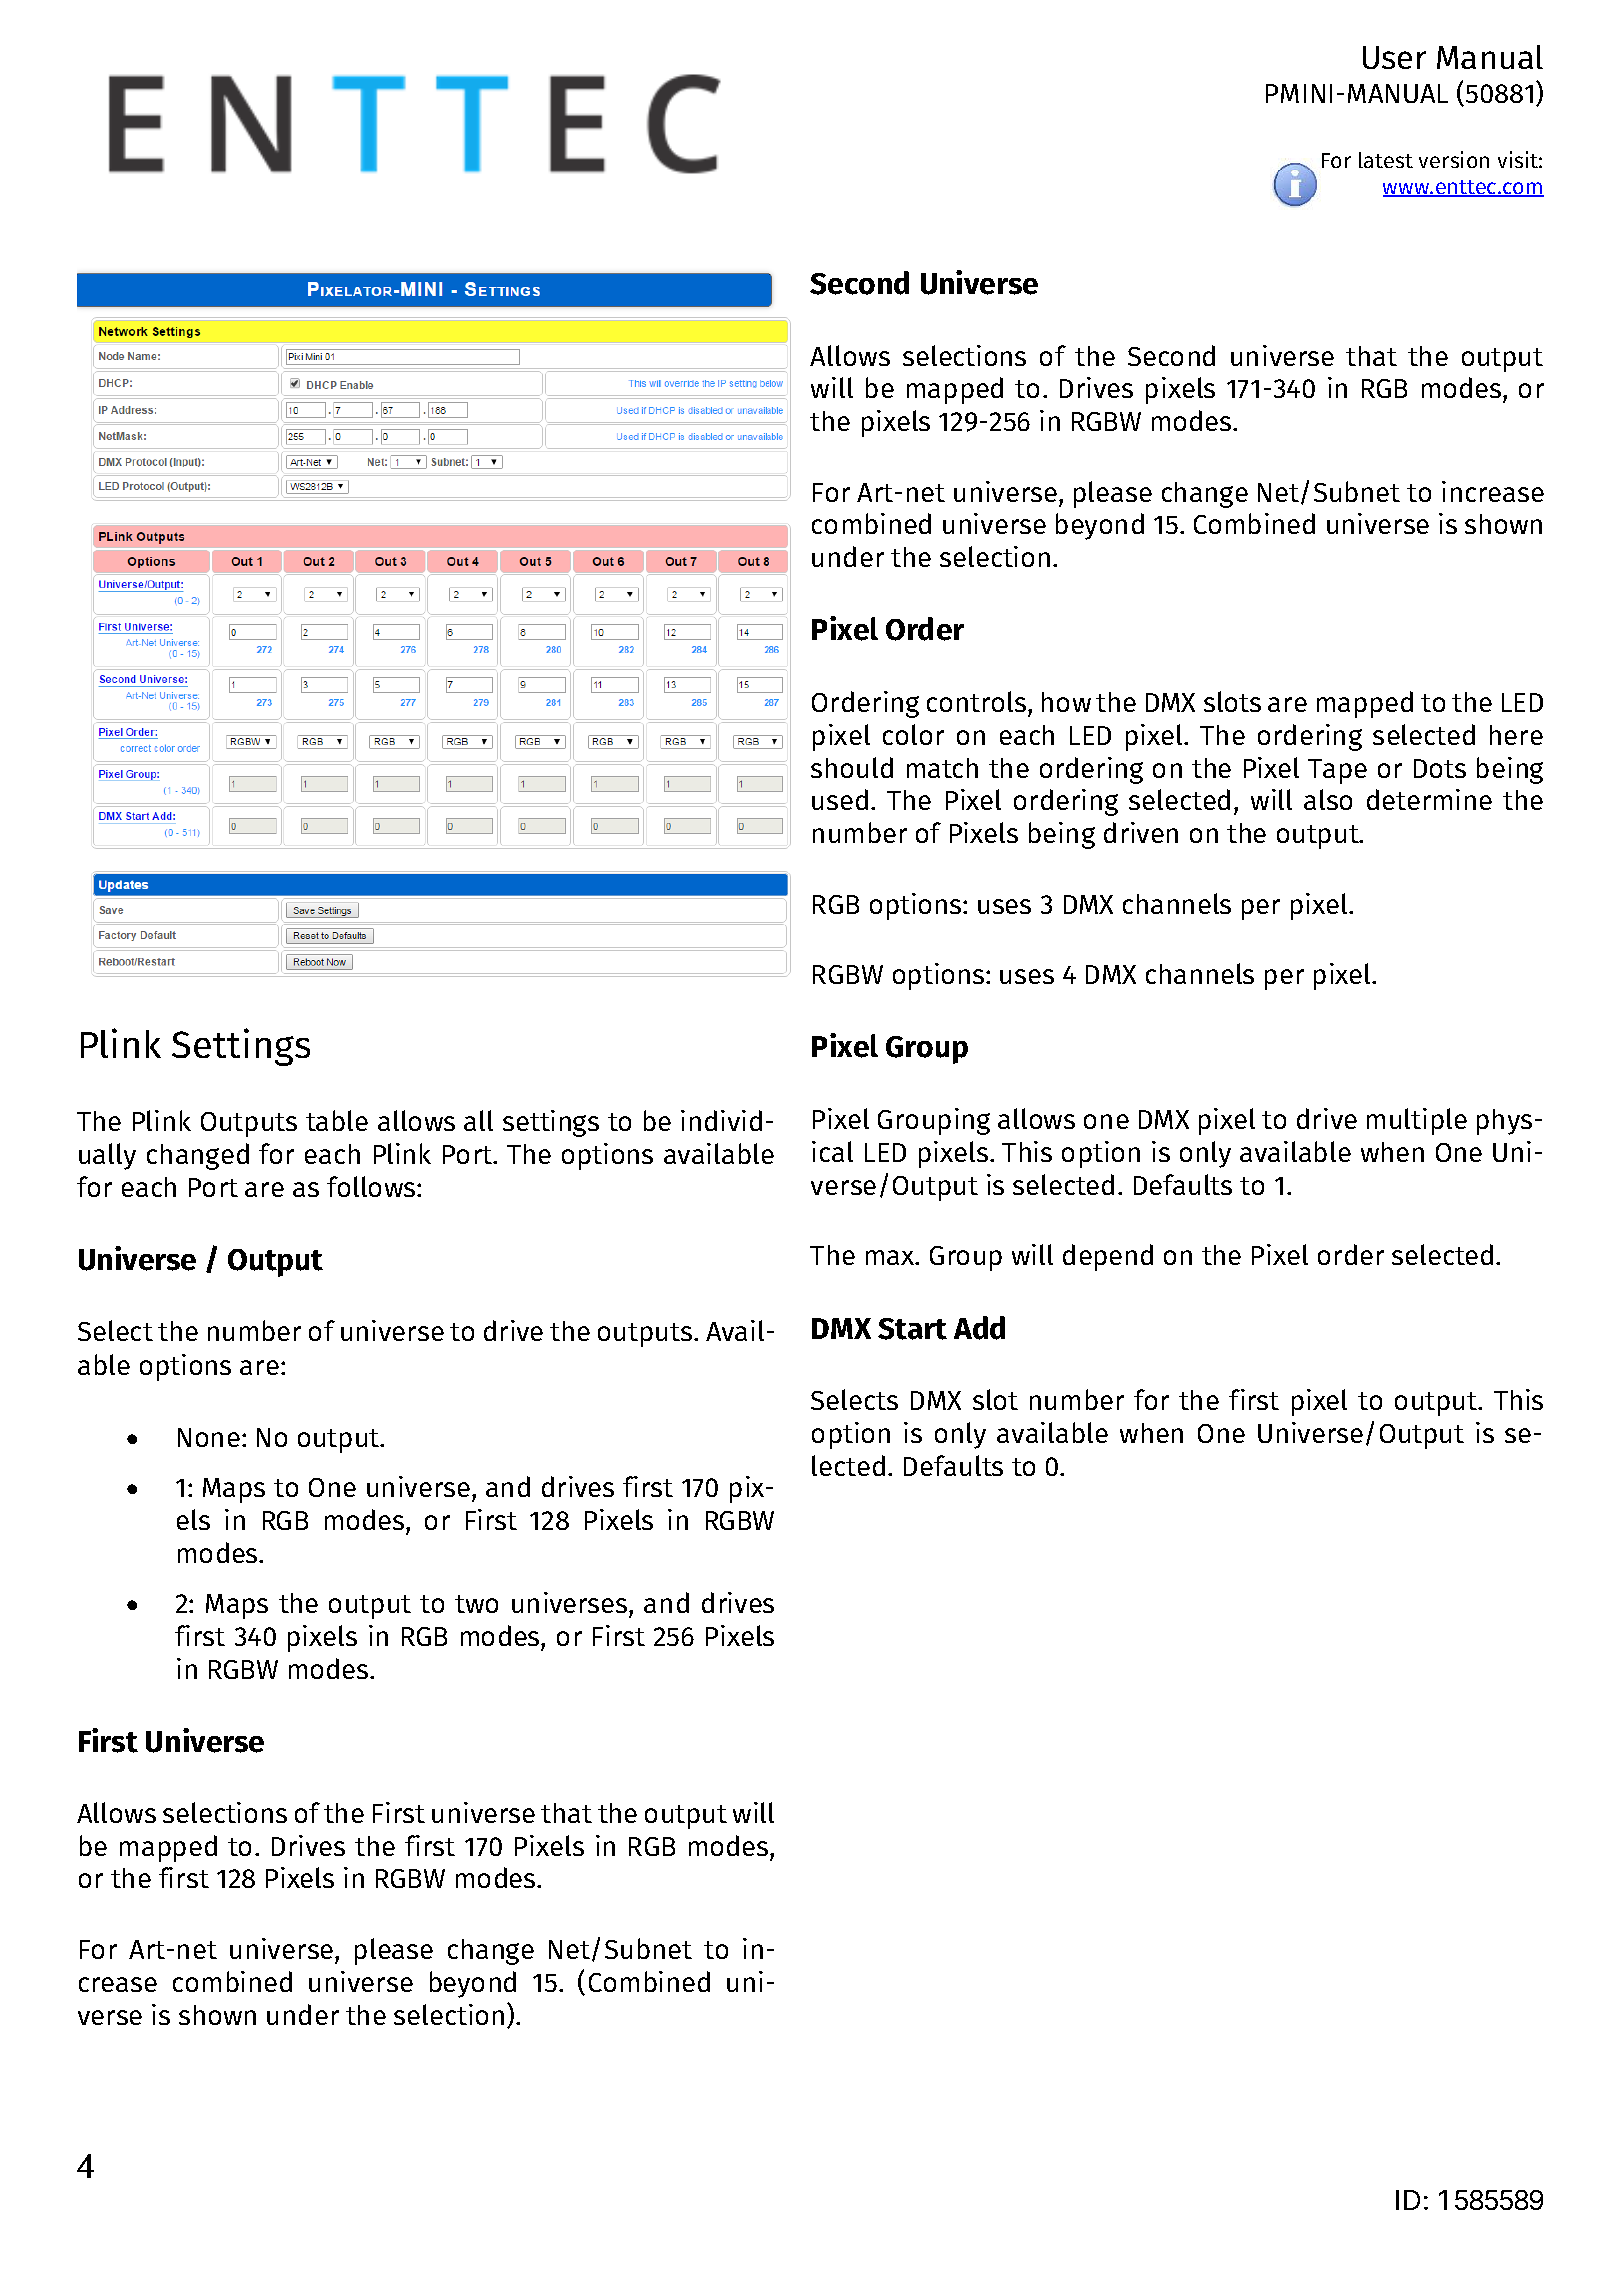 The image size is (1621, 2293). Describe the element at coordinates (978, 701) in the screenshot. I see `controls` at that location.
